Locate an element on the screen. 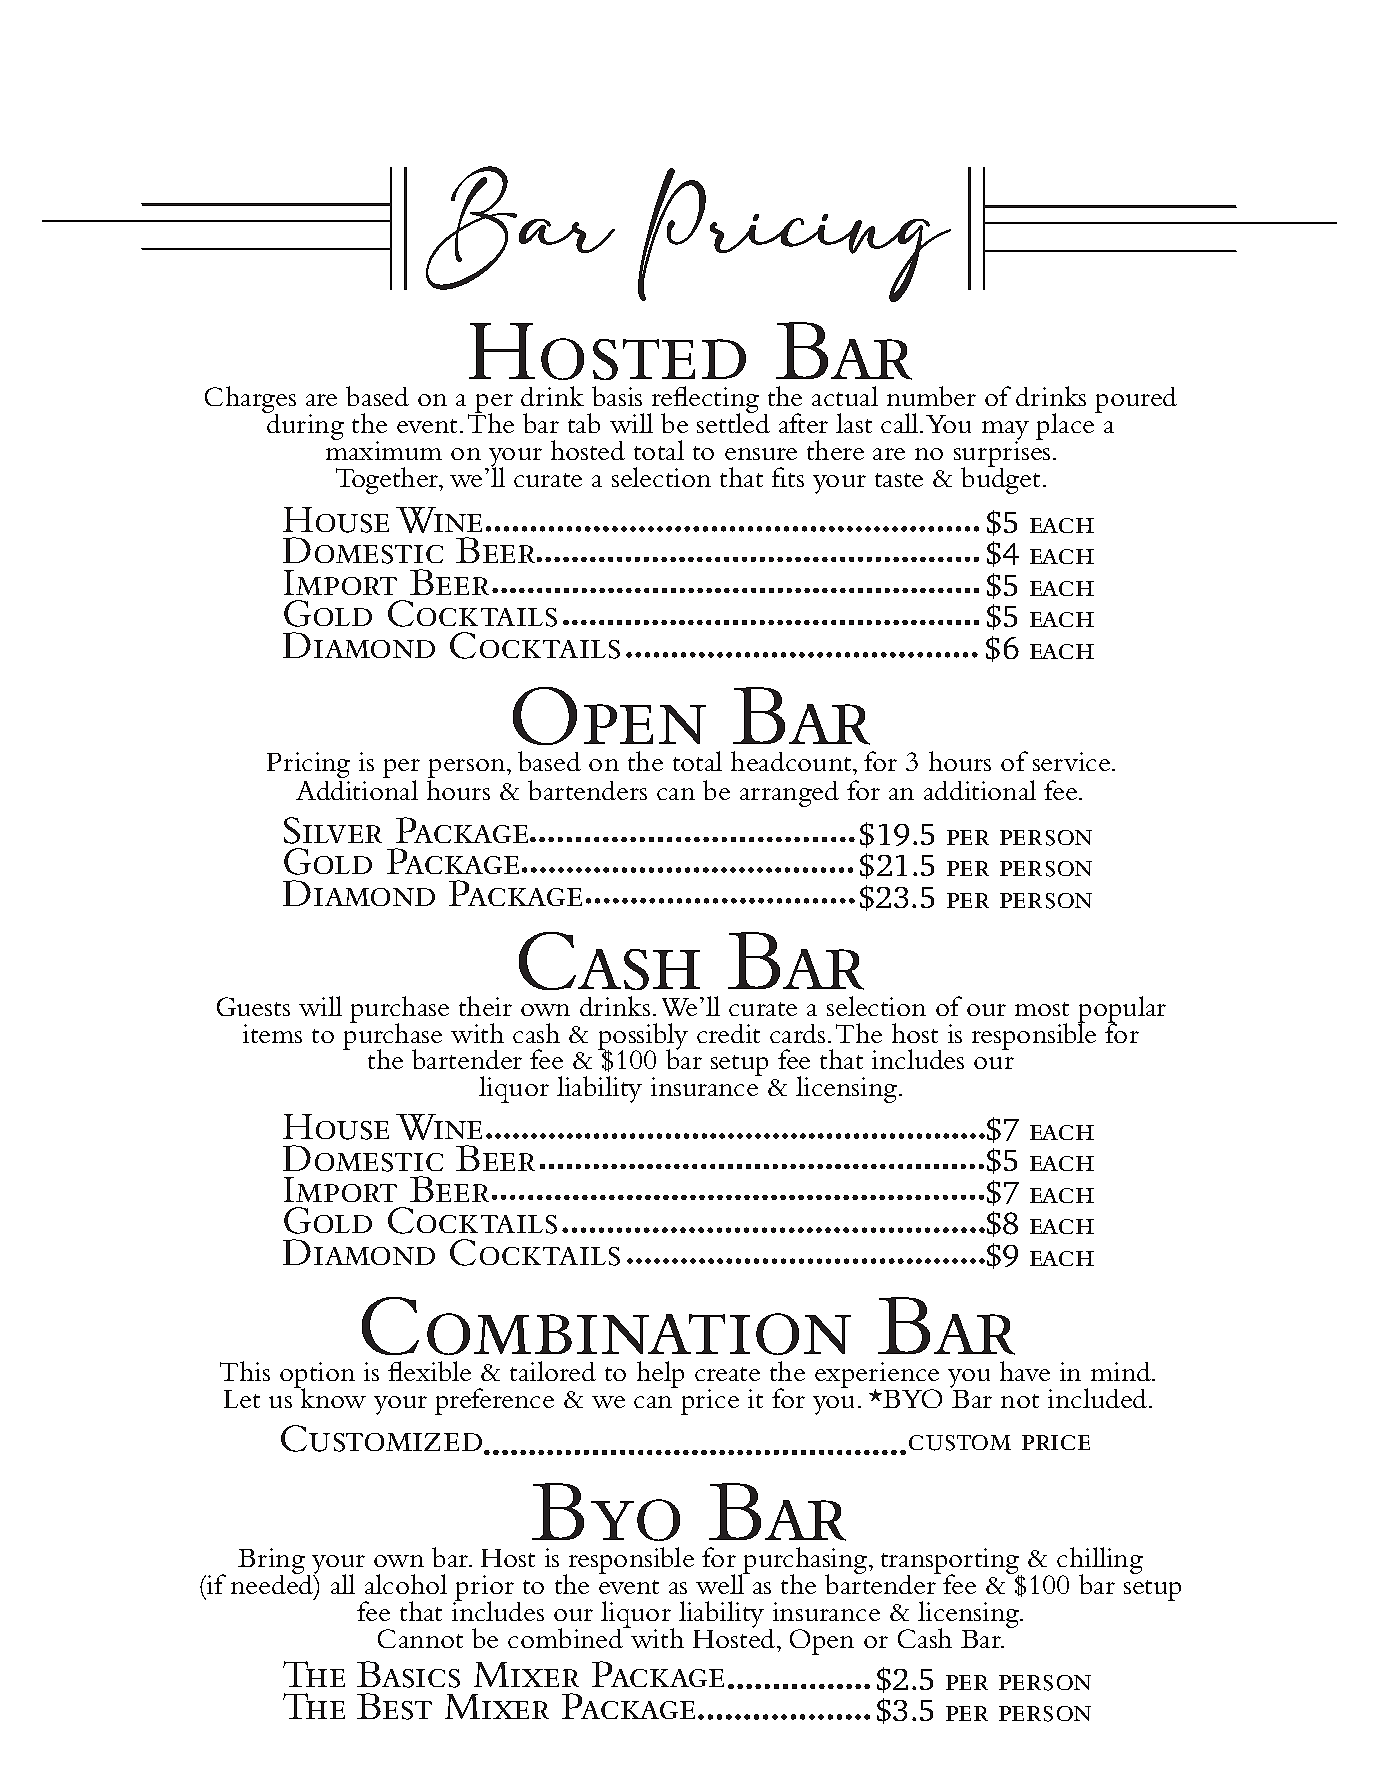 The image size is (1375, 1780). Basics is located at coordinates (408, 1674).
